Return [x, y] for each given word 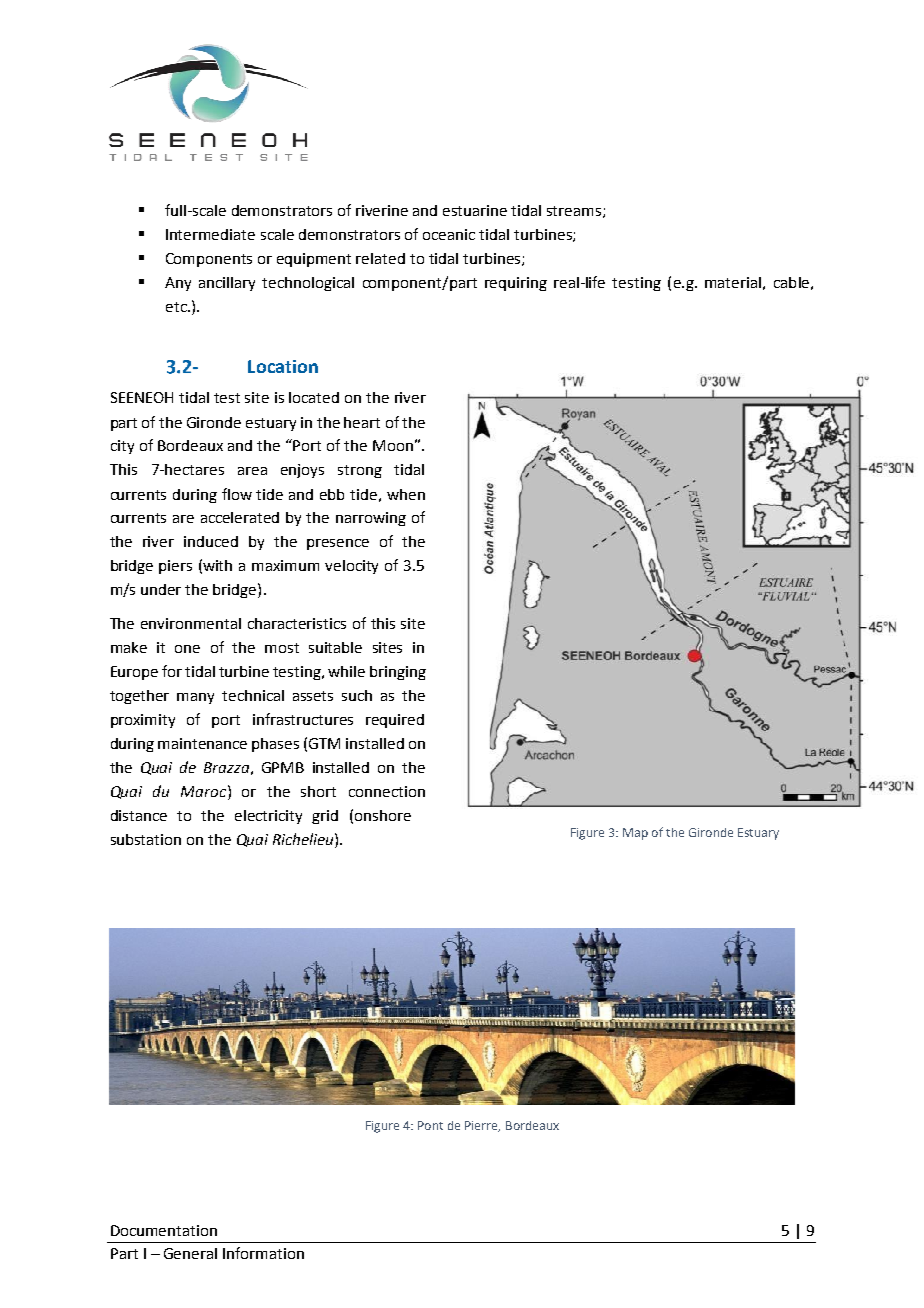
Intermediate [210, 234]
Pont [430, 1125]
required [395, 721]
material [733, 282]
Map [635, 834]
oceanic [449, 234]
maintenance [202, 743]
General [190, 1253]
